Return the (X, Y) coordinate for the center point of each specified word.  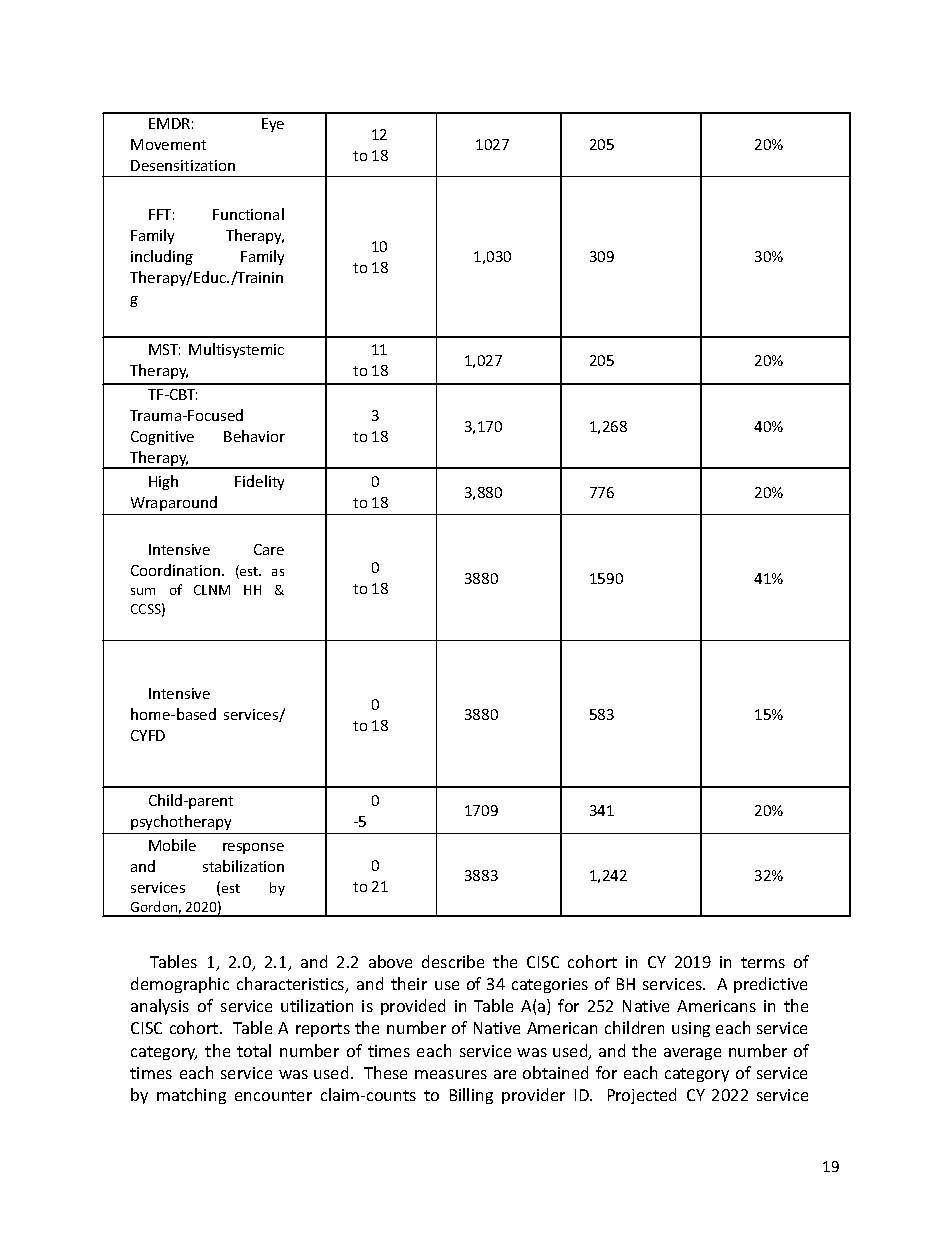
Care (269, 549)
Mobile (172, 845)
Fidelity (259, 482)
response (253, 848)
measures (451, 1074)
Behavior (254, 436)
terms (763, 962)
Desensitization (183, 165)
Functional (248, 214)
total (254, 1050)
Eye (273, 125)
